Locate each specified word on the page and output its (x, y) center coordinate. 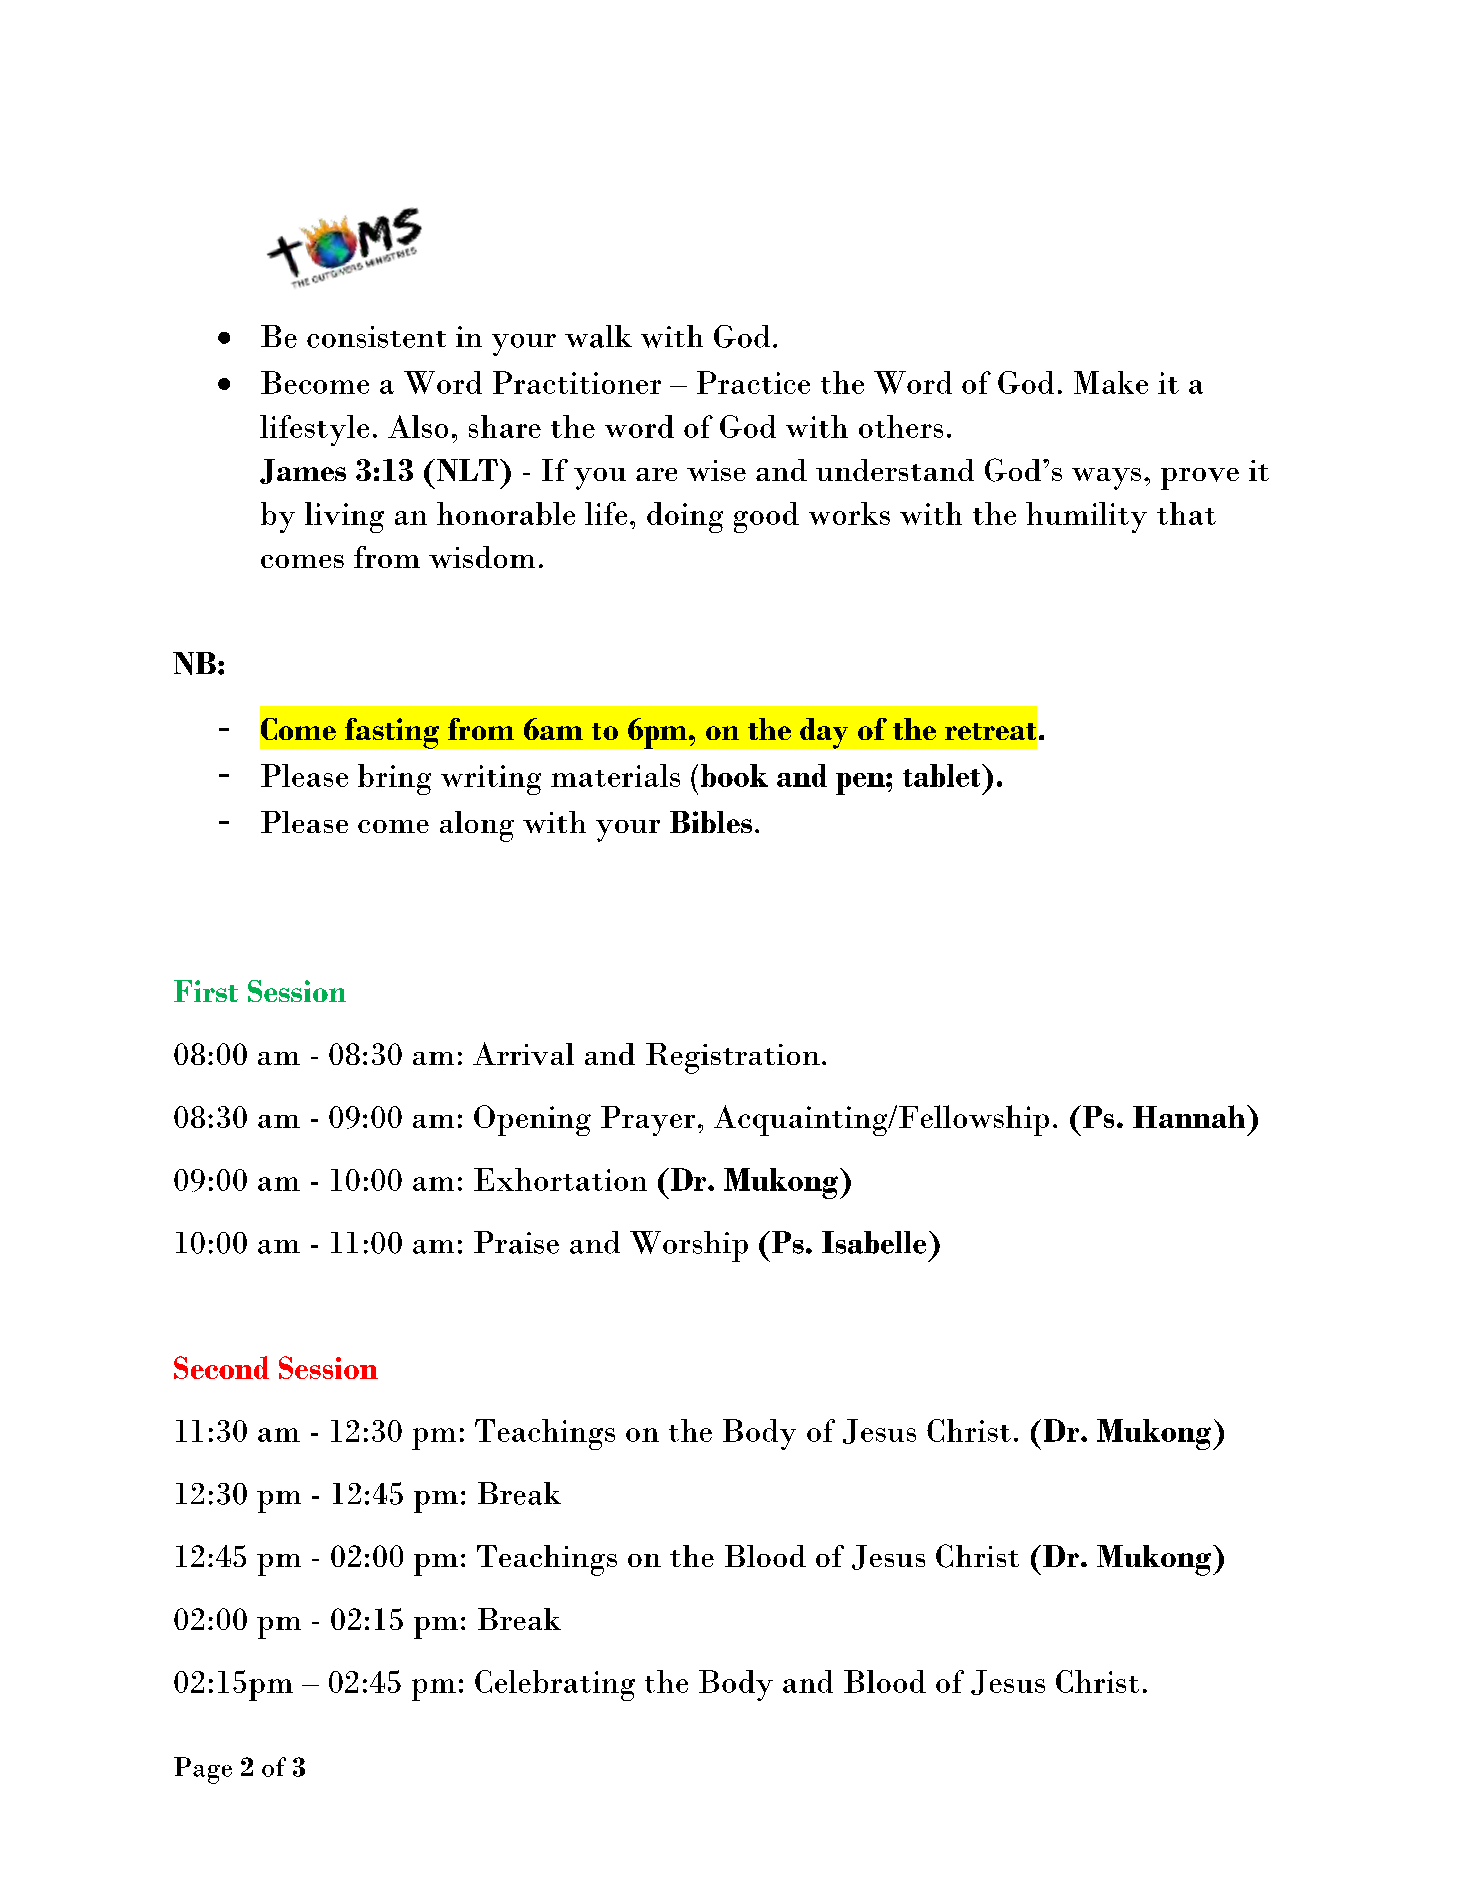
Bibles (711, 822)
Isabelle (874, 1242)
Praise (516, 1242)
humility (1086, 517)
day (824, 733)
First (206, 991)
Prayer (648, 1121)
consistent (376, 337)
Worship (689, 1246)
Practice (753, 382)
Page (203, 1770)
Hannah (1190, 1116)
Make (1111, 382)
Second (221, 1367)
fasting (392, 733)
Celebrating (555, 1685)
